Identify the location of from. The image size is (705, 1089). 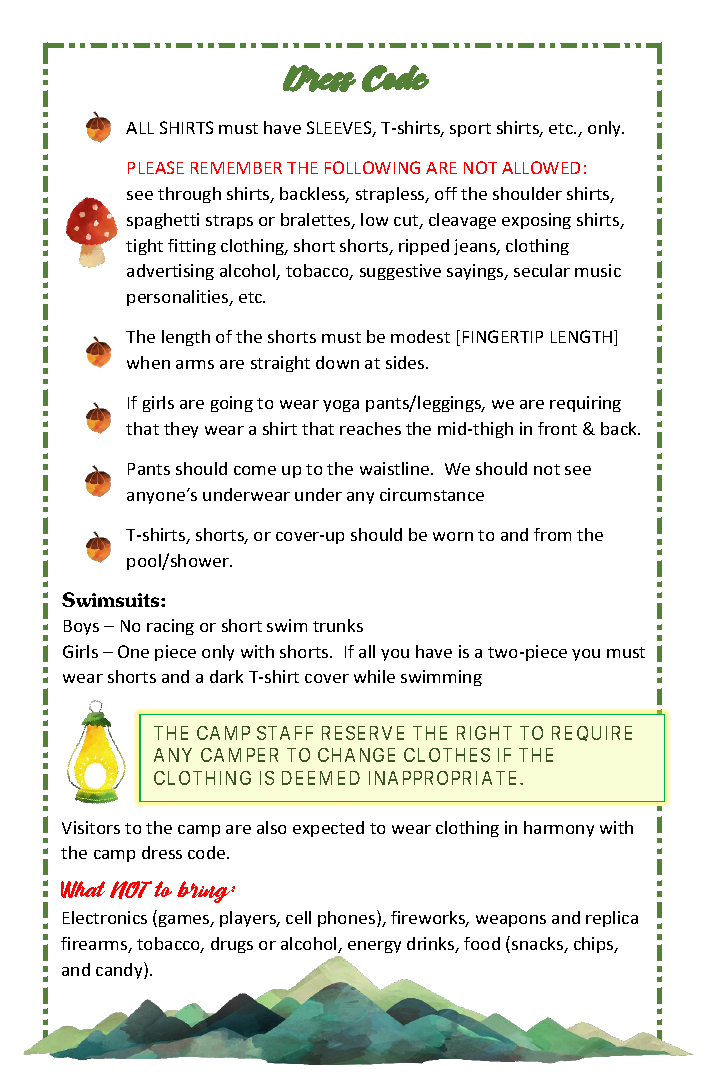
(552, 534).
